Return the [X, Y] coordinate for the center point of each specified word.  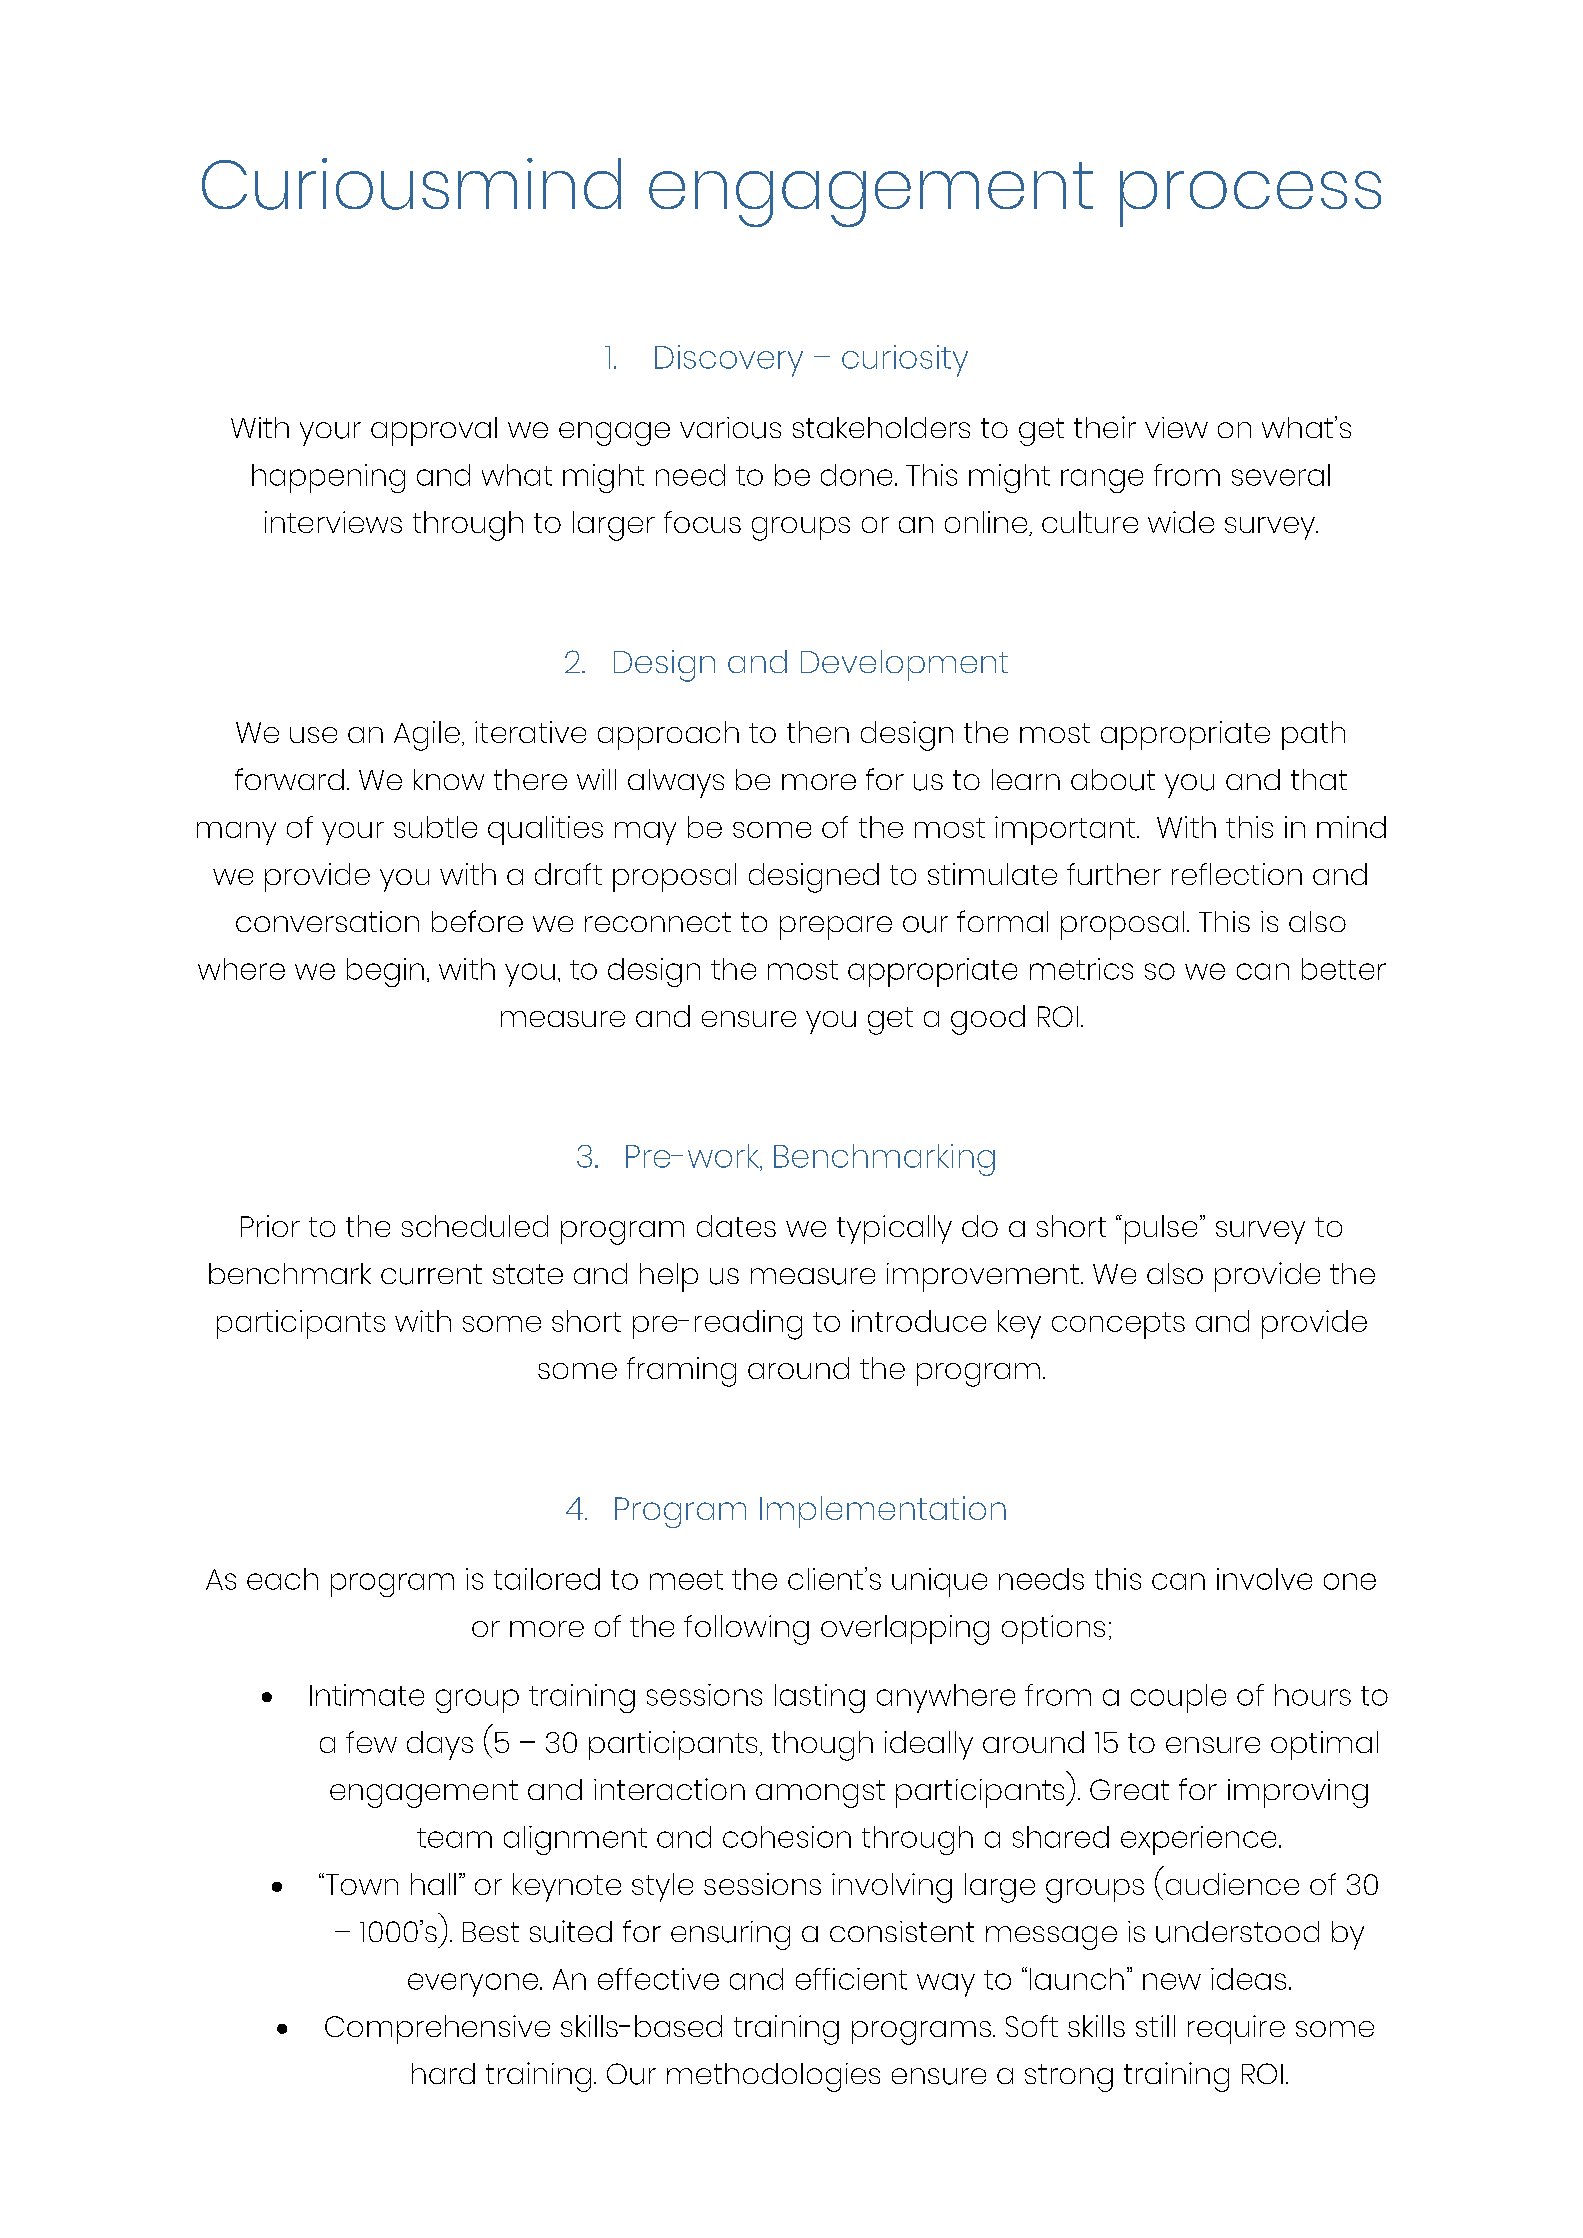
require [1236, 2029]
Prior [270, 1226]
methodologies [773, 2077]
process [1250, 199]
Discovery [729, 361]
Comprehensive [437, 2029]
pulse [1161, 1229]
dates [736, 1226]
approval [434, 431]
